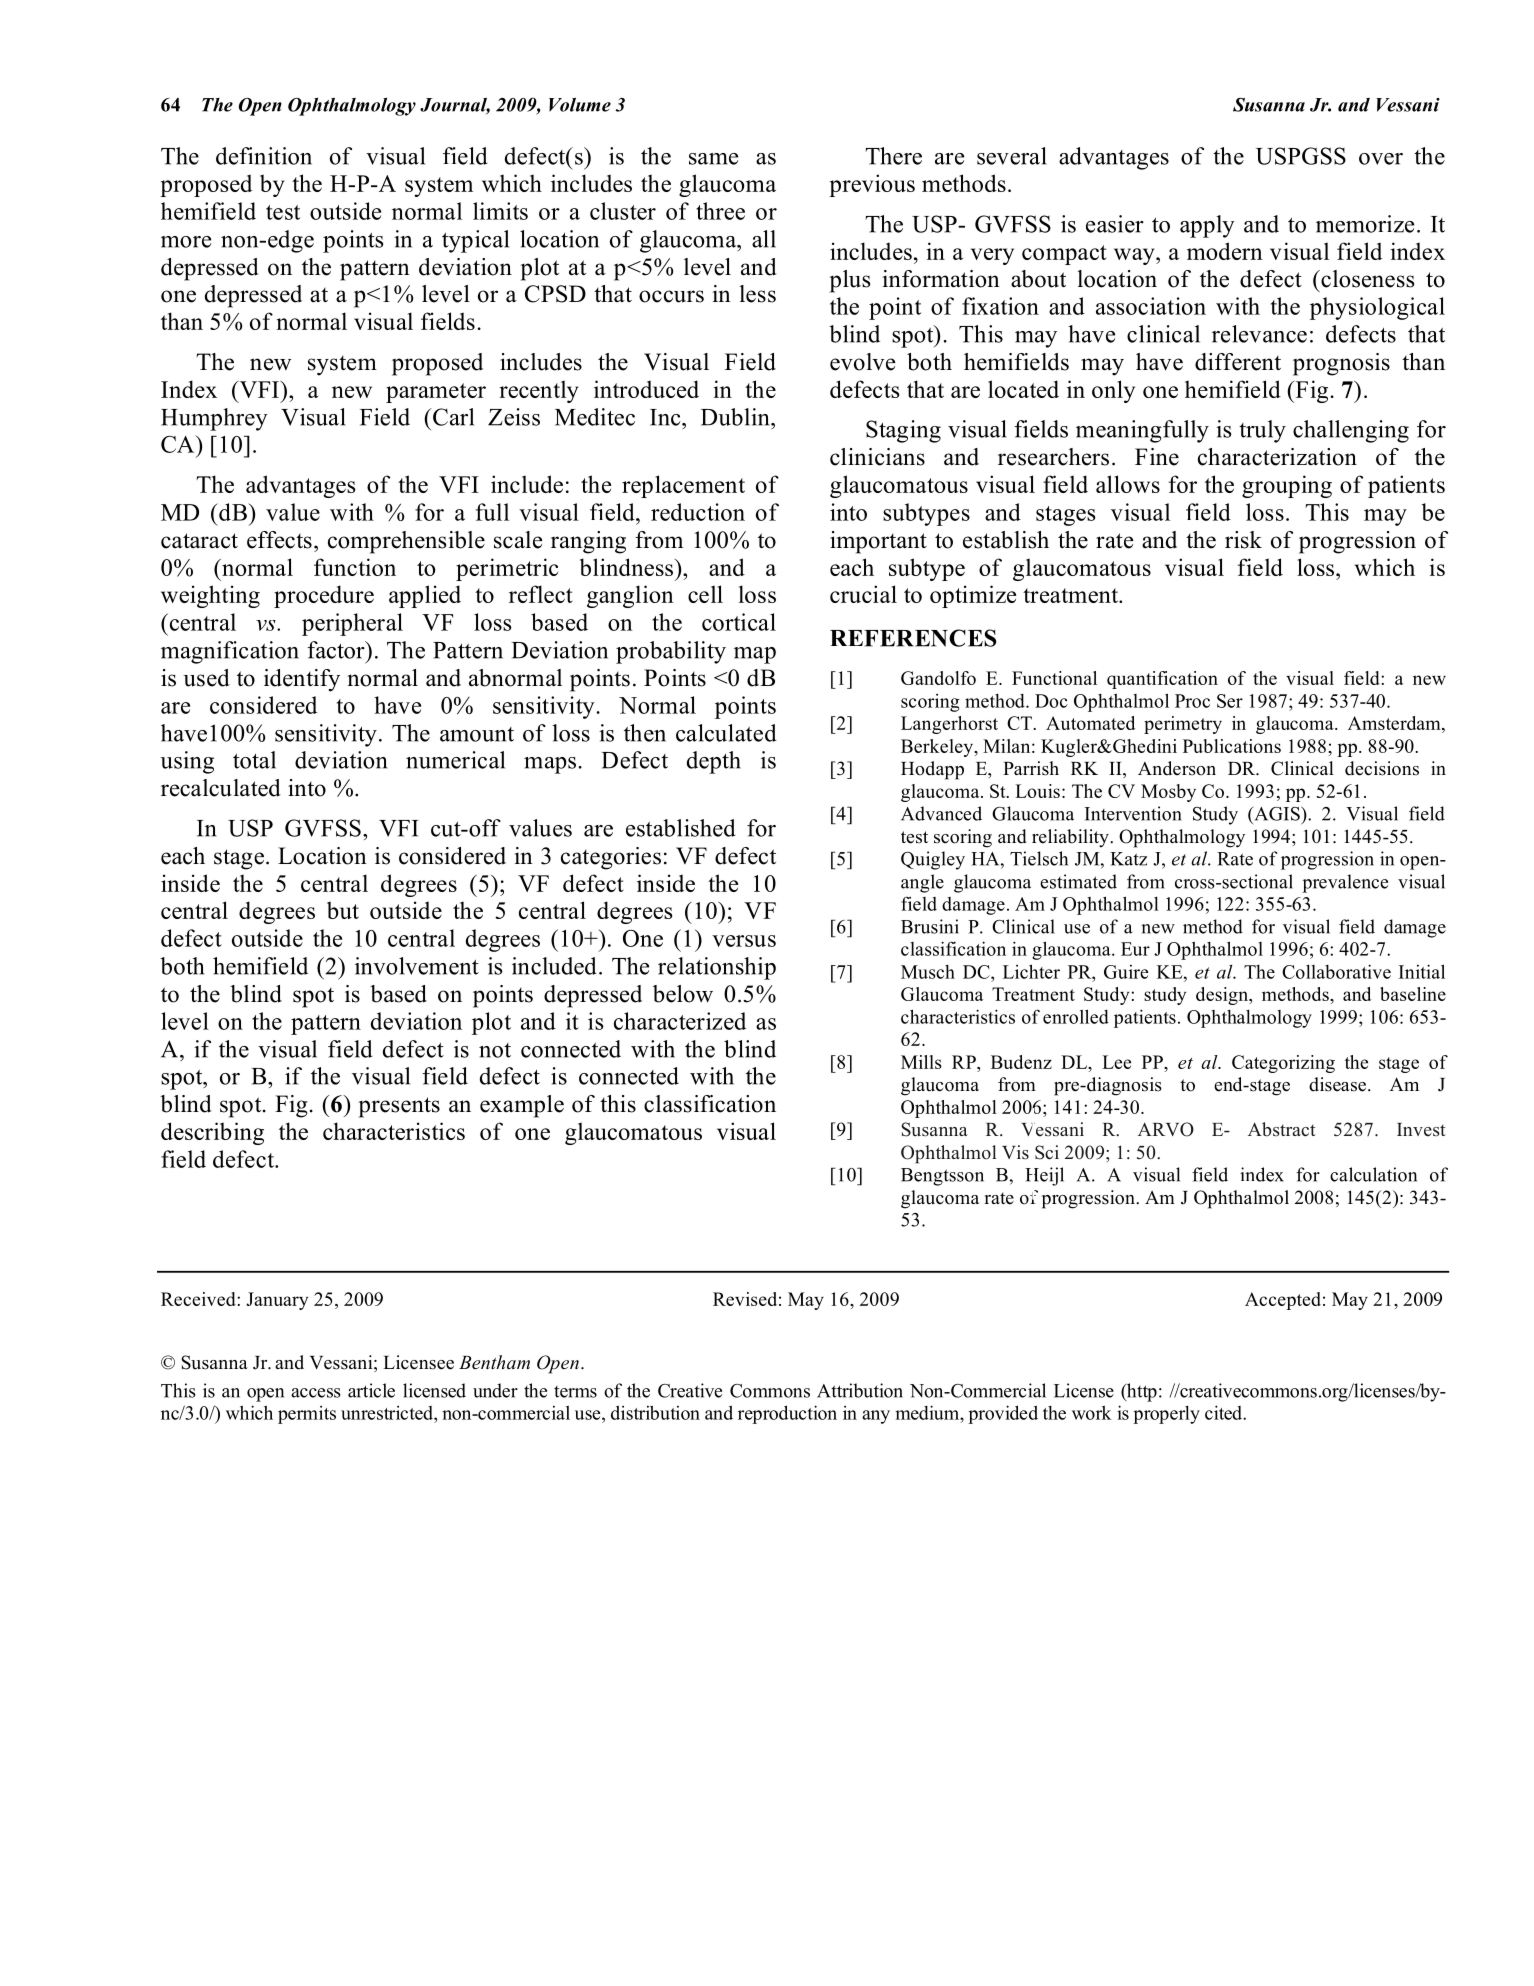 This image has width=1534, height=1986. What do you see at coordinates (1277, 457) in the image?
I see `characterization` at bounding box center [1277, 457].
